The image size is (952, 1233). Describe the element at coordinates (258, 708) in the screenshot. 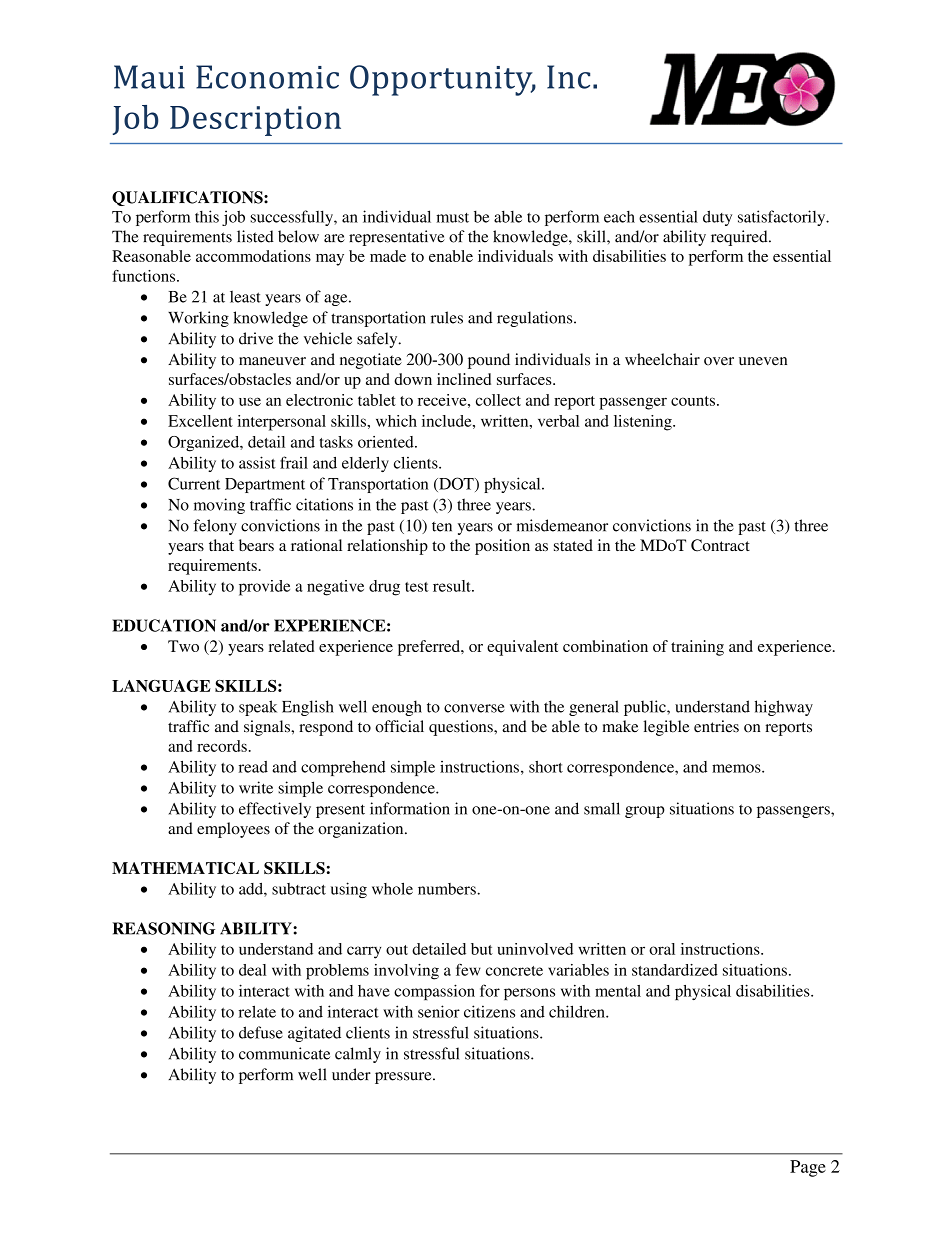

I see `speak` at that location.
